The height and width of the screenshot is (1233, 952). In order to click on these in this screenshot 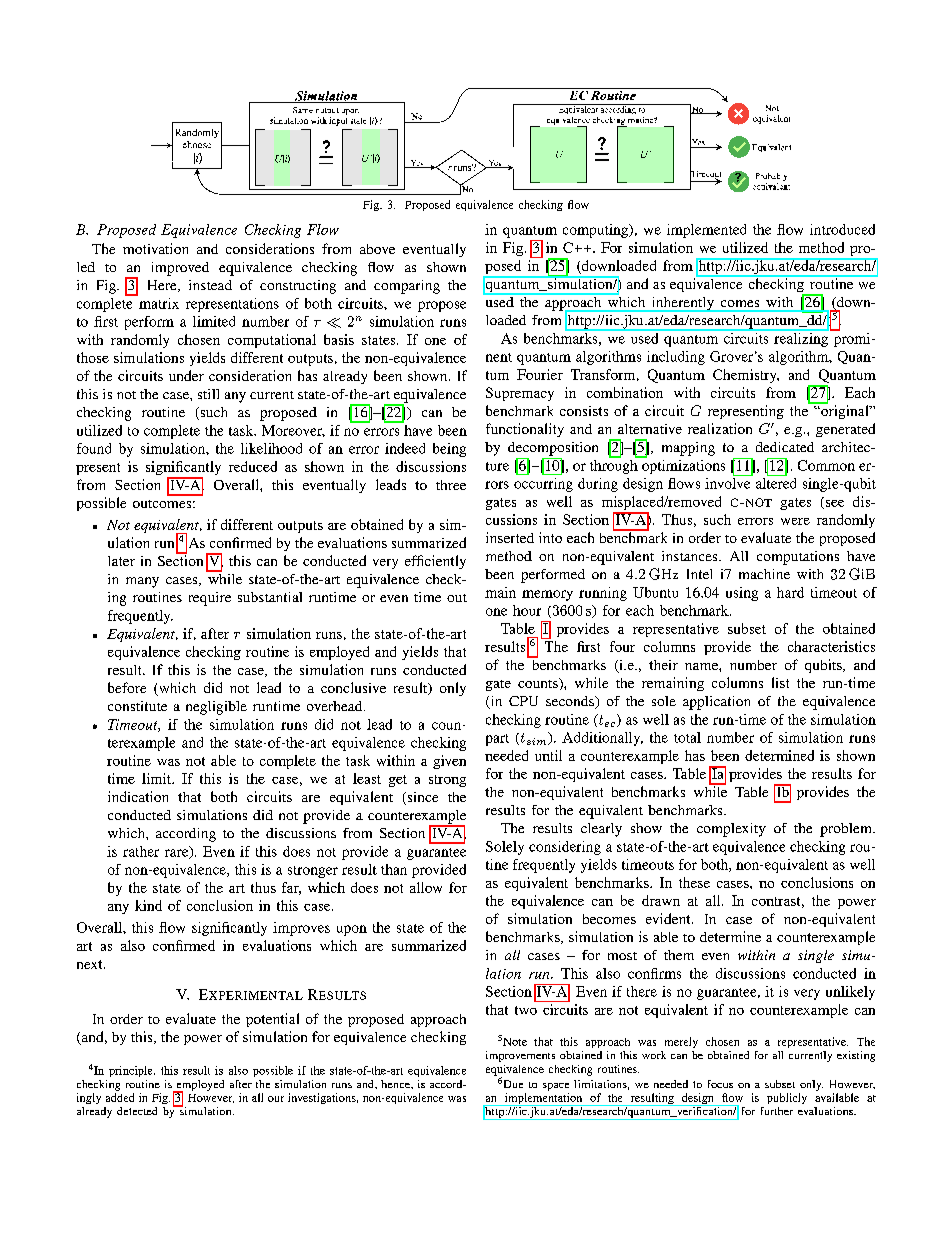, I will do `click(694, 882)`.
